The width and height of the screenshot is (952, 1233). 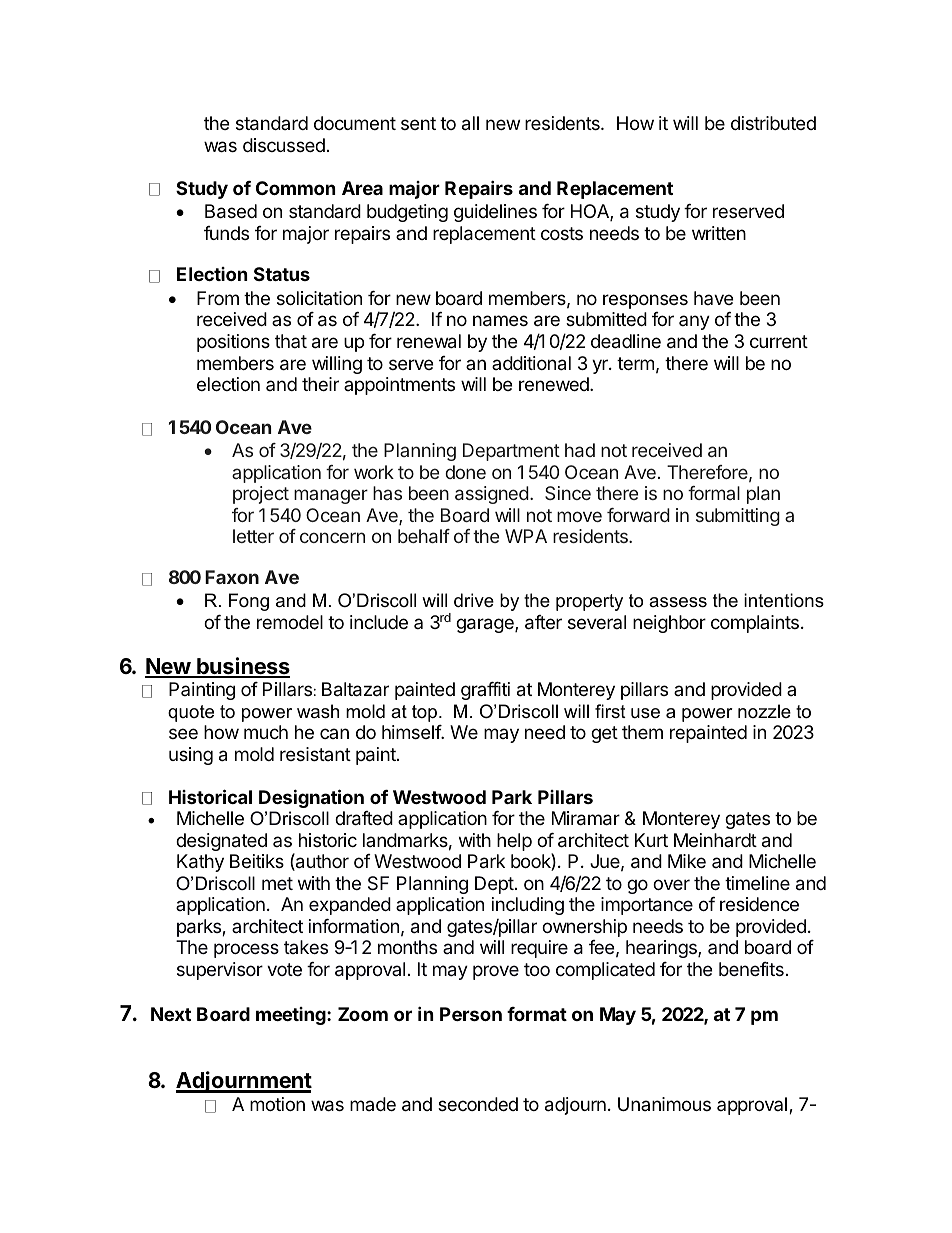 I want to click on motion, so click(x=277, y=1104).
